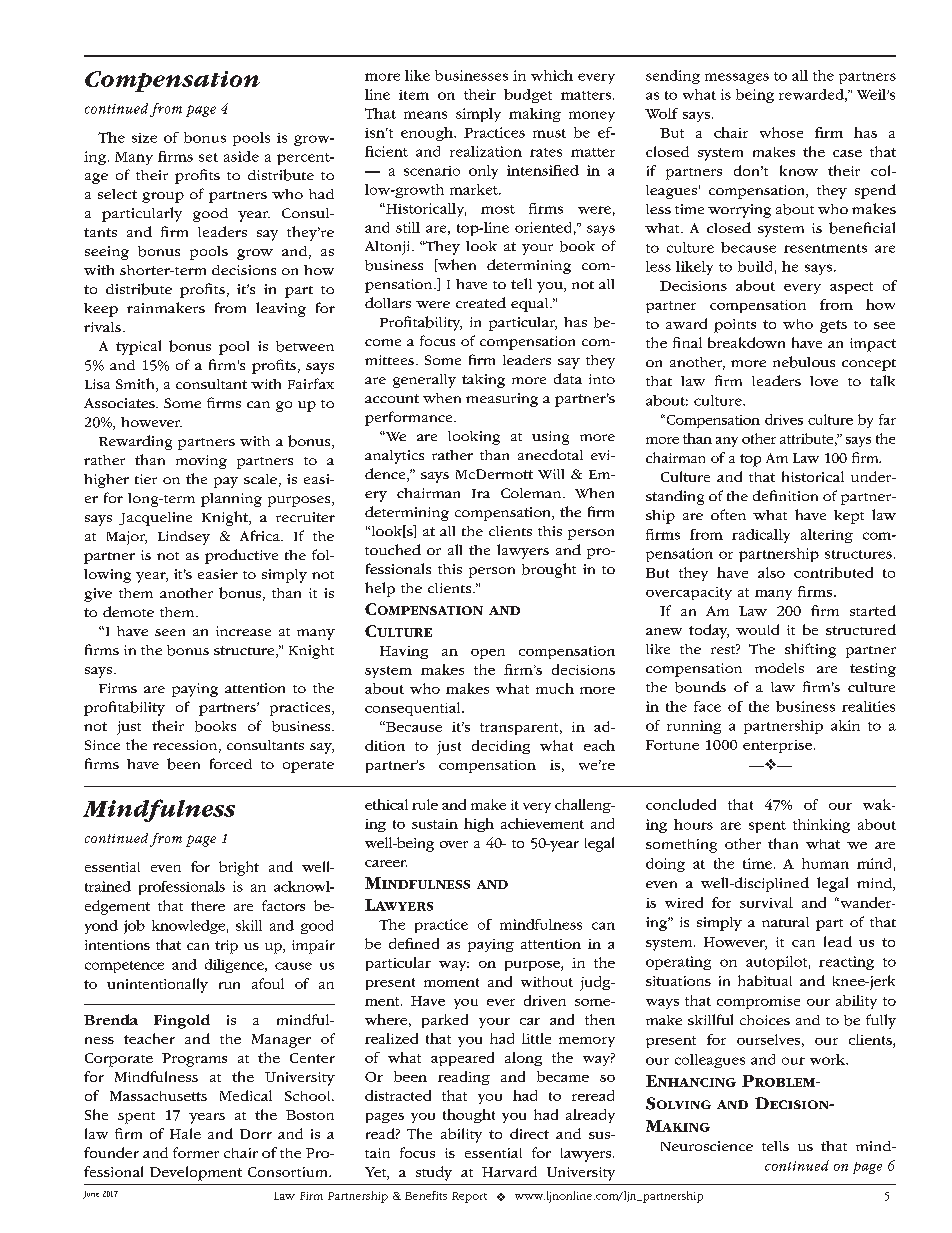 The width and height of the screenshot is (952, 1233). I want to click on moving, so click(201, 462).
